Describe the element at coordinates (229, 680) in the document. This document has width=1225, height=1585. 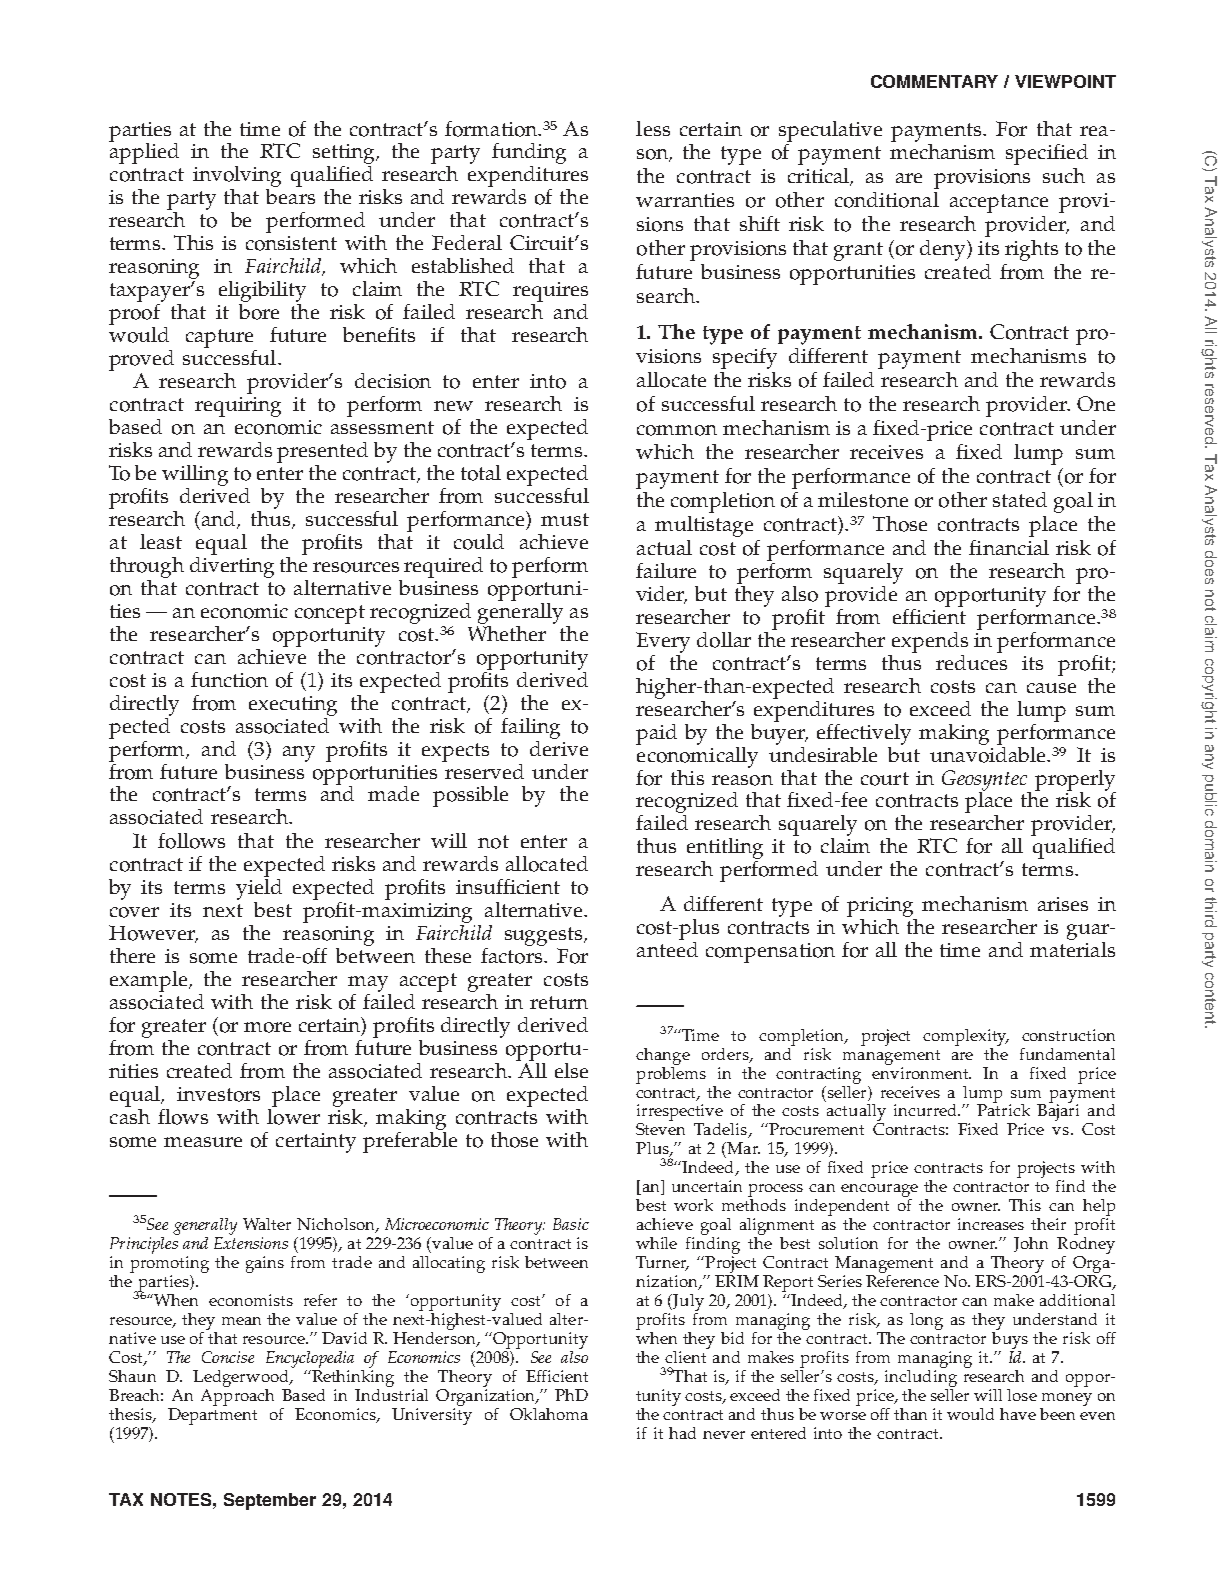
I see `function` at that location.
